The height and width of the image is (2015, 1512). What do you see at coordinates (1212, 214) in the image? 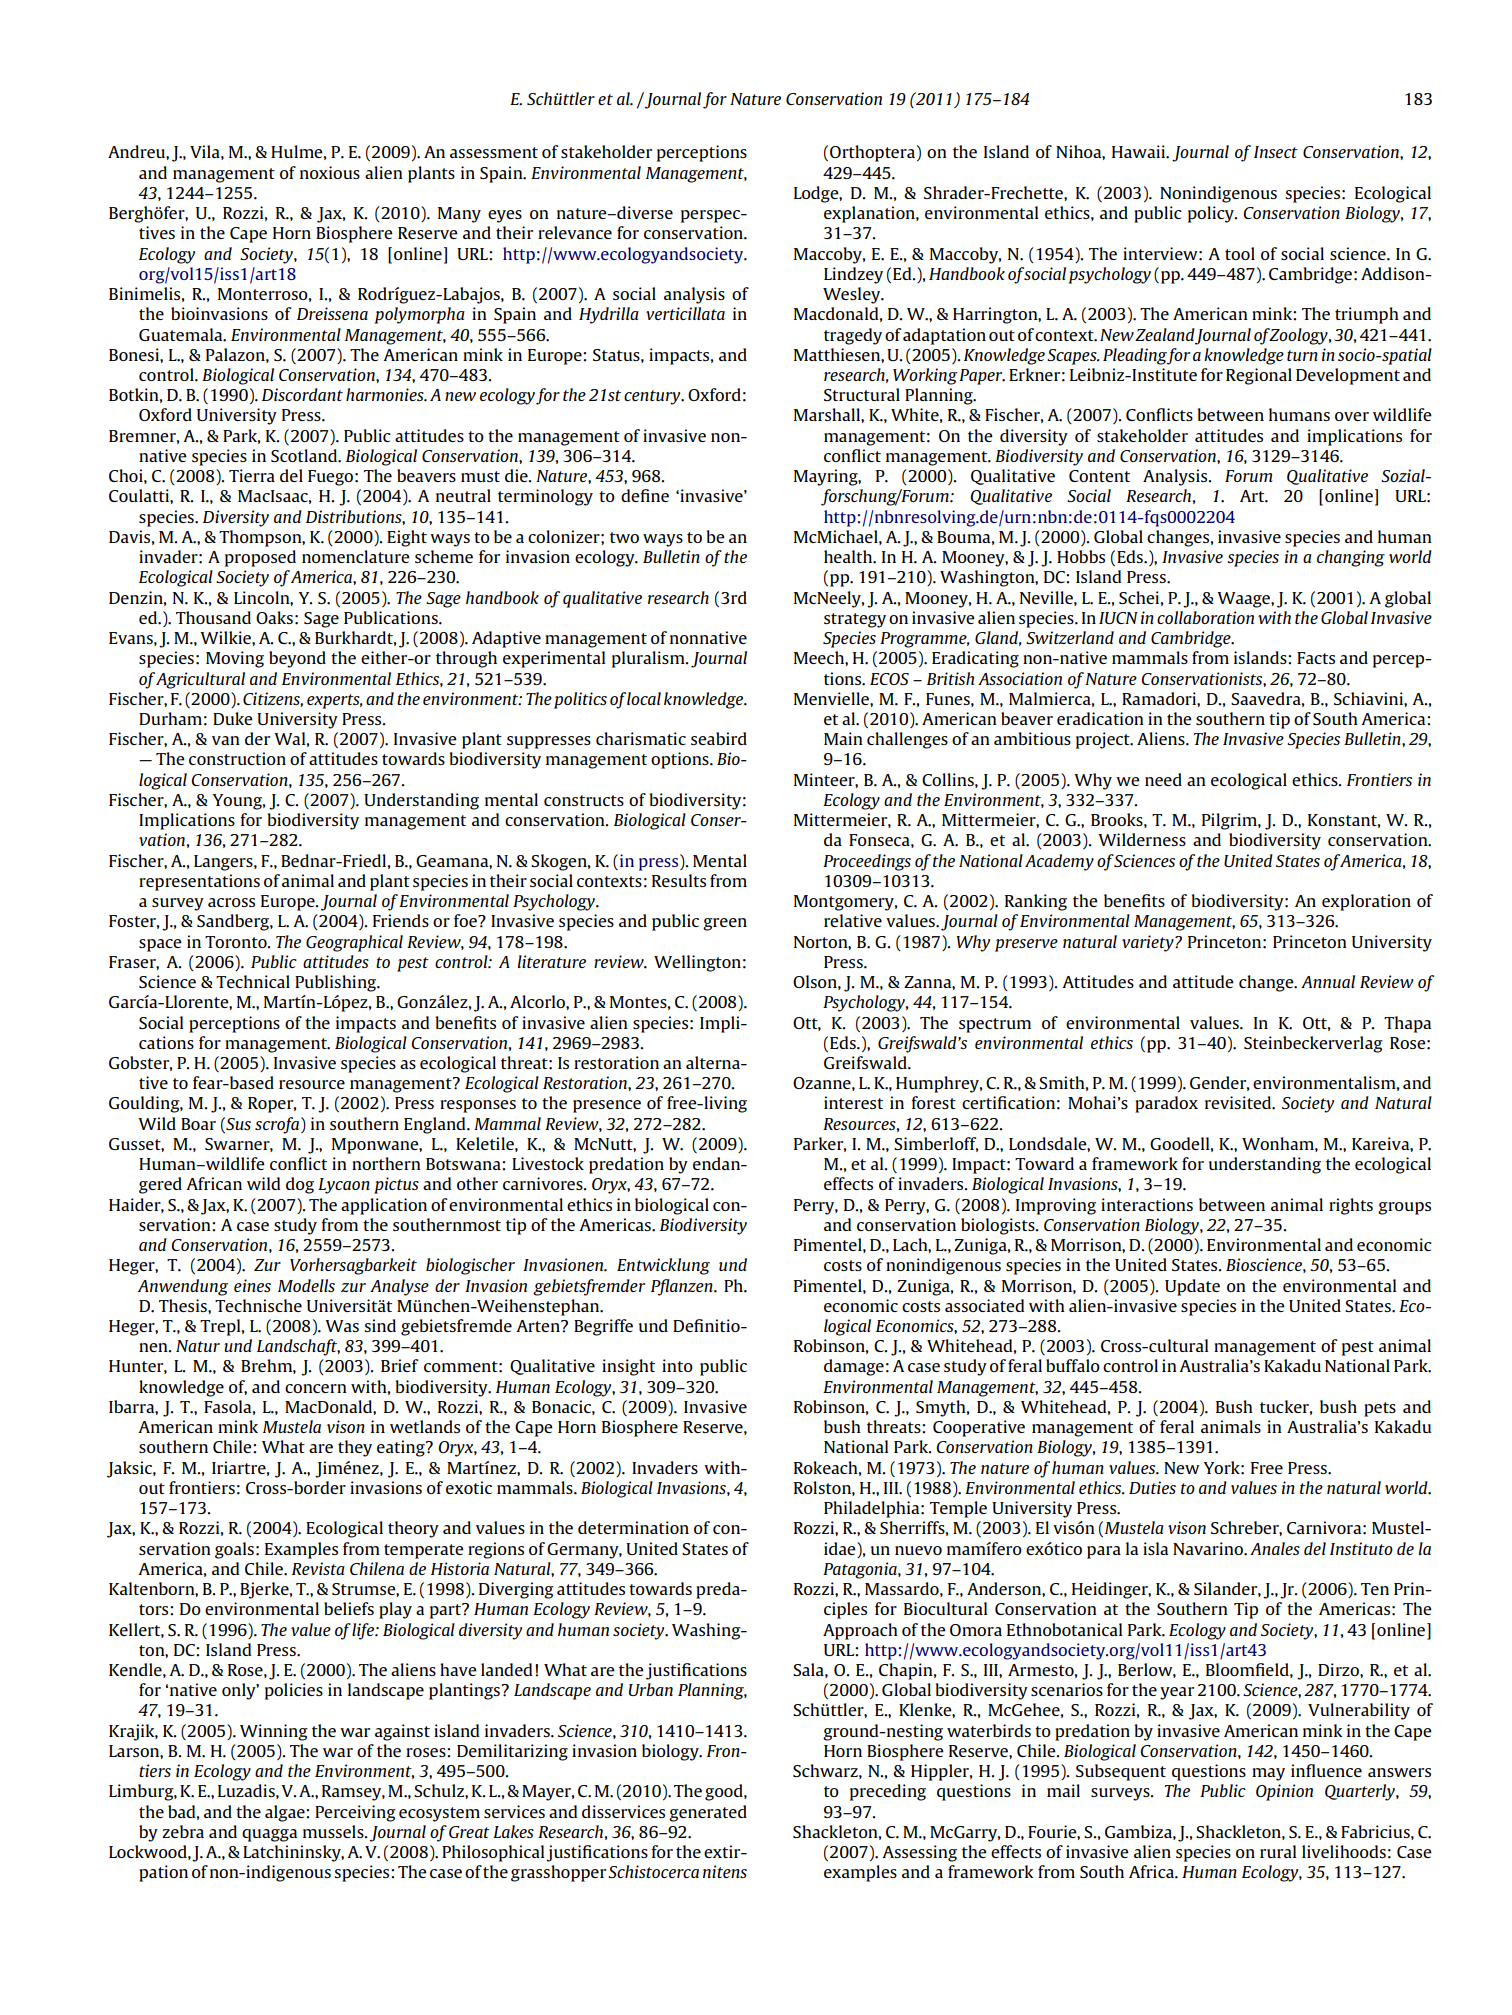
I see `policy` at bounding box center [1212, 214].
